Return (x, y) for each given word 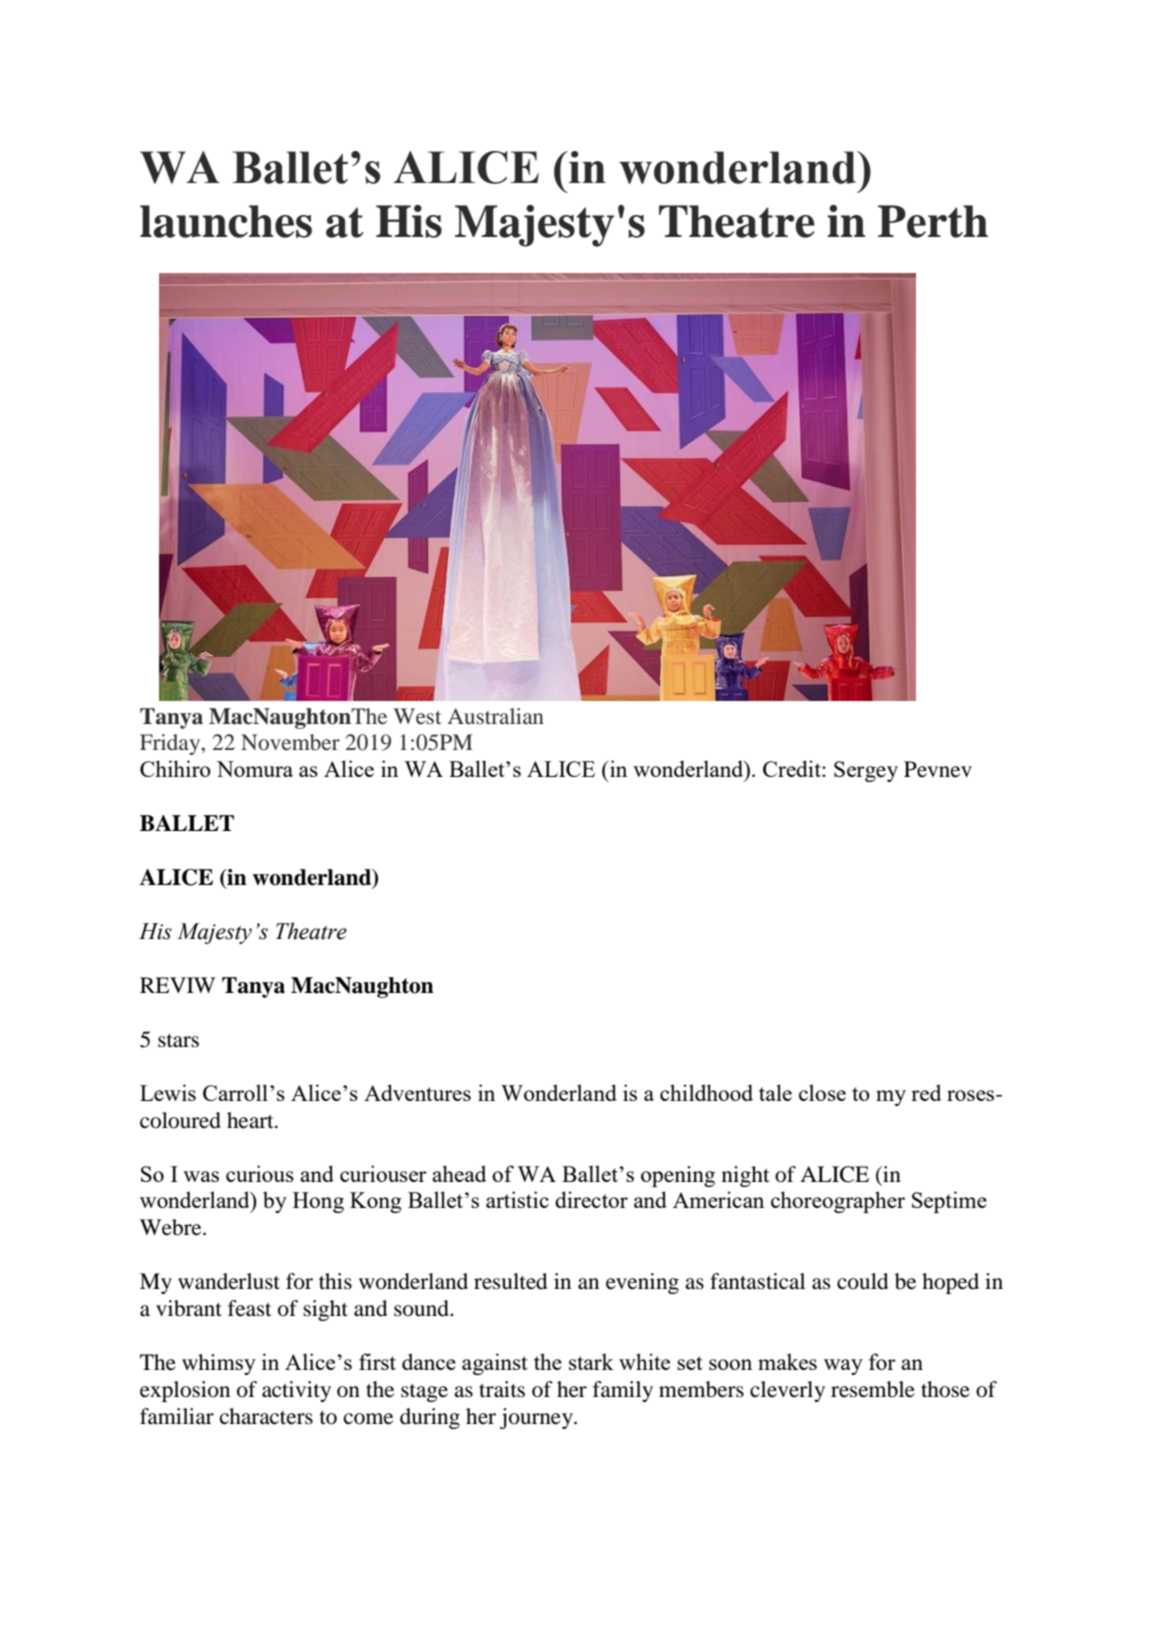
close (822, 1092)
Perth (933, 221)
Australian (496, 716)
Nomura (255, 769)
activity (296, 1391)
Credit (793, 768)
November (290, 742)
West (417, 716)
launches (226, 221)
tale (775, 1092)
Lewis (168, 1092)
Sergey (866, 771)
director (591, 1199)
